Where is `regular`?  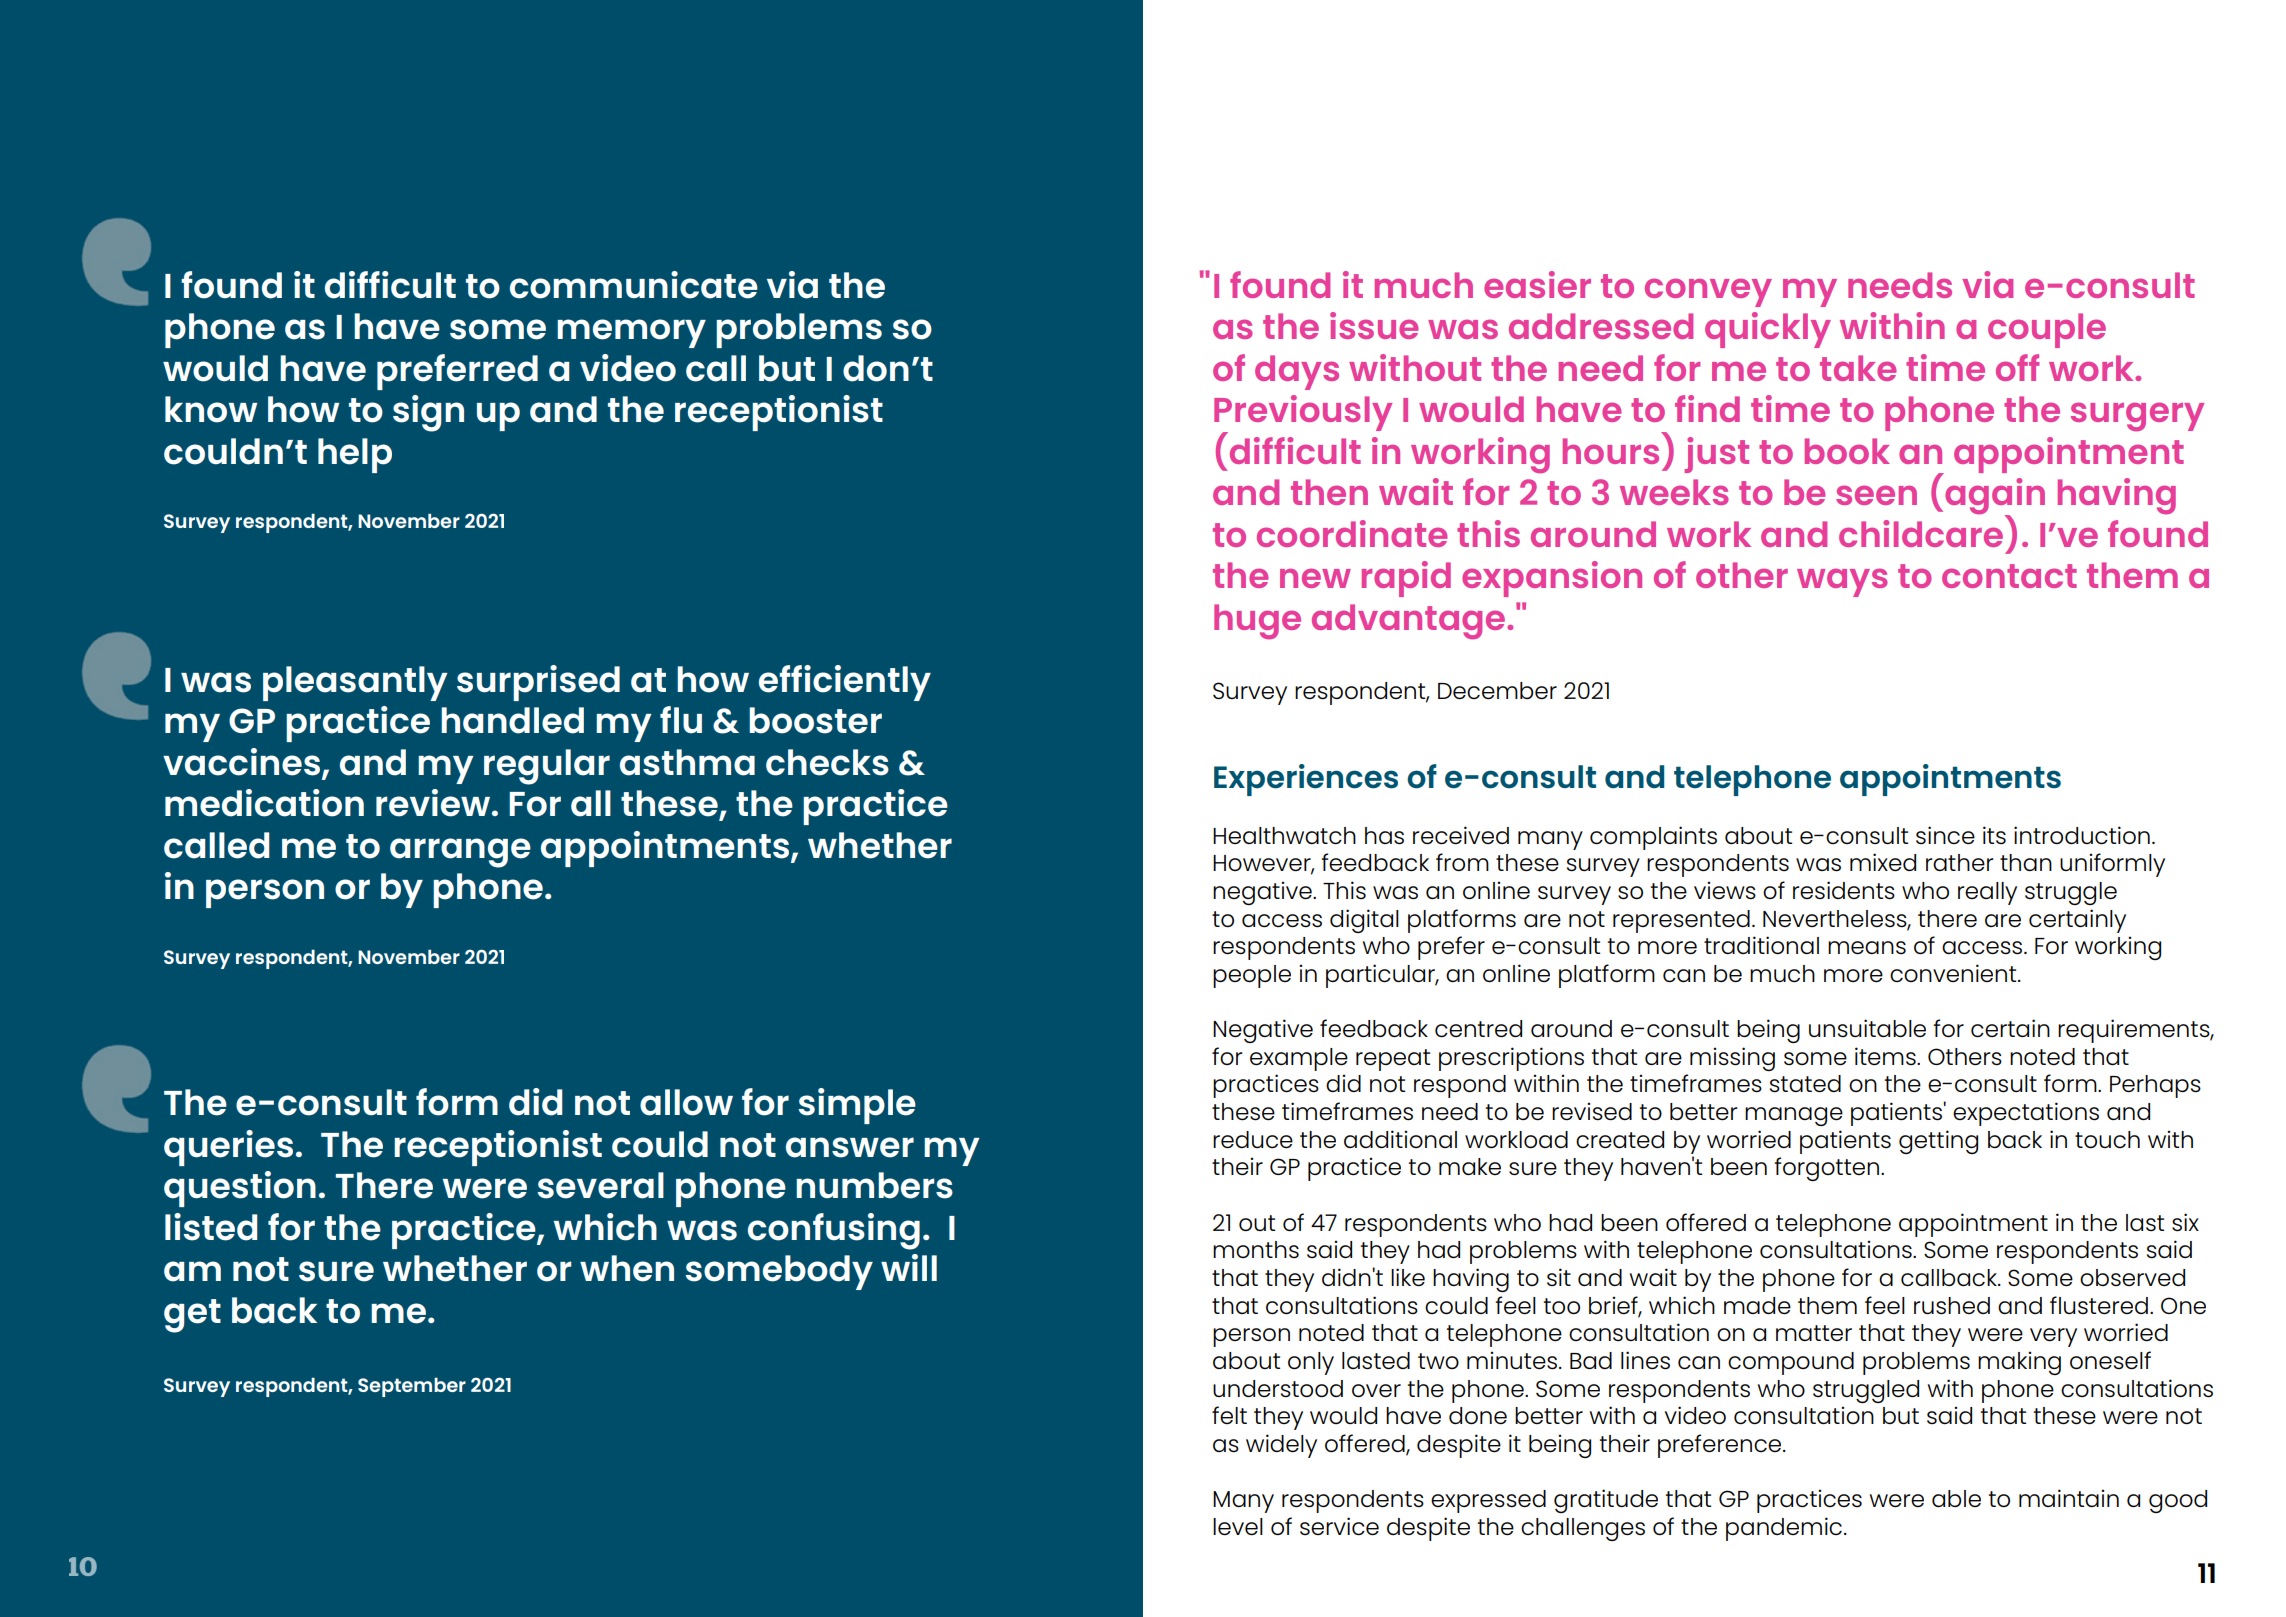 regular is located at coordinates (547, 767).
